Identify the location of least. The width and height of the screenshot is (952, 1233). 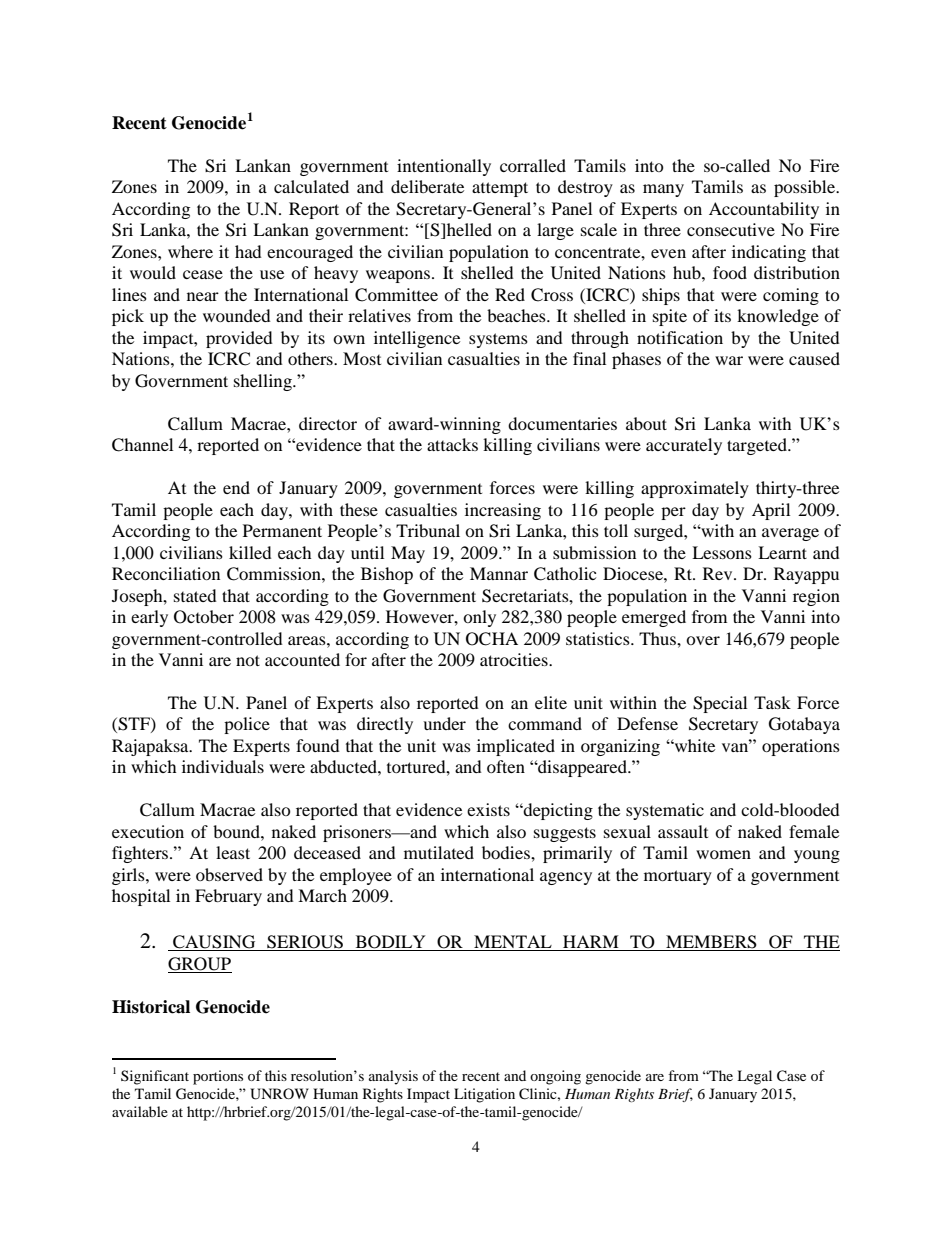
(233, 852).
